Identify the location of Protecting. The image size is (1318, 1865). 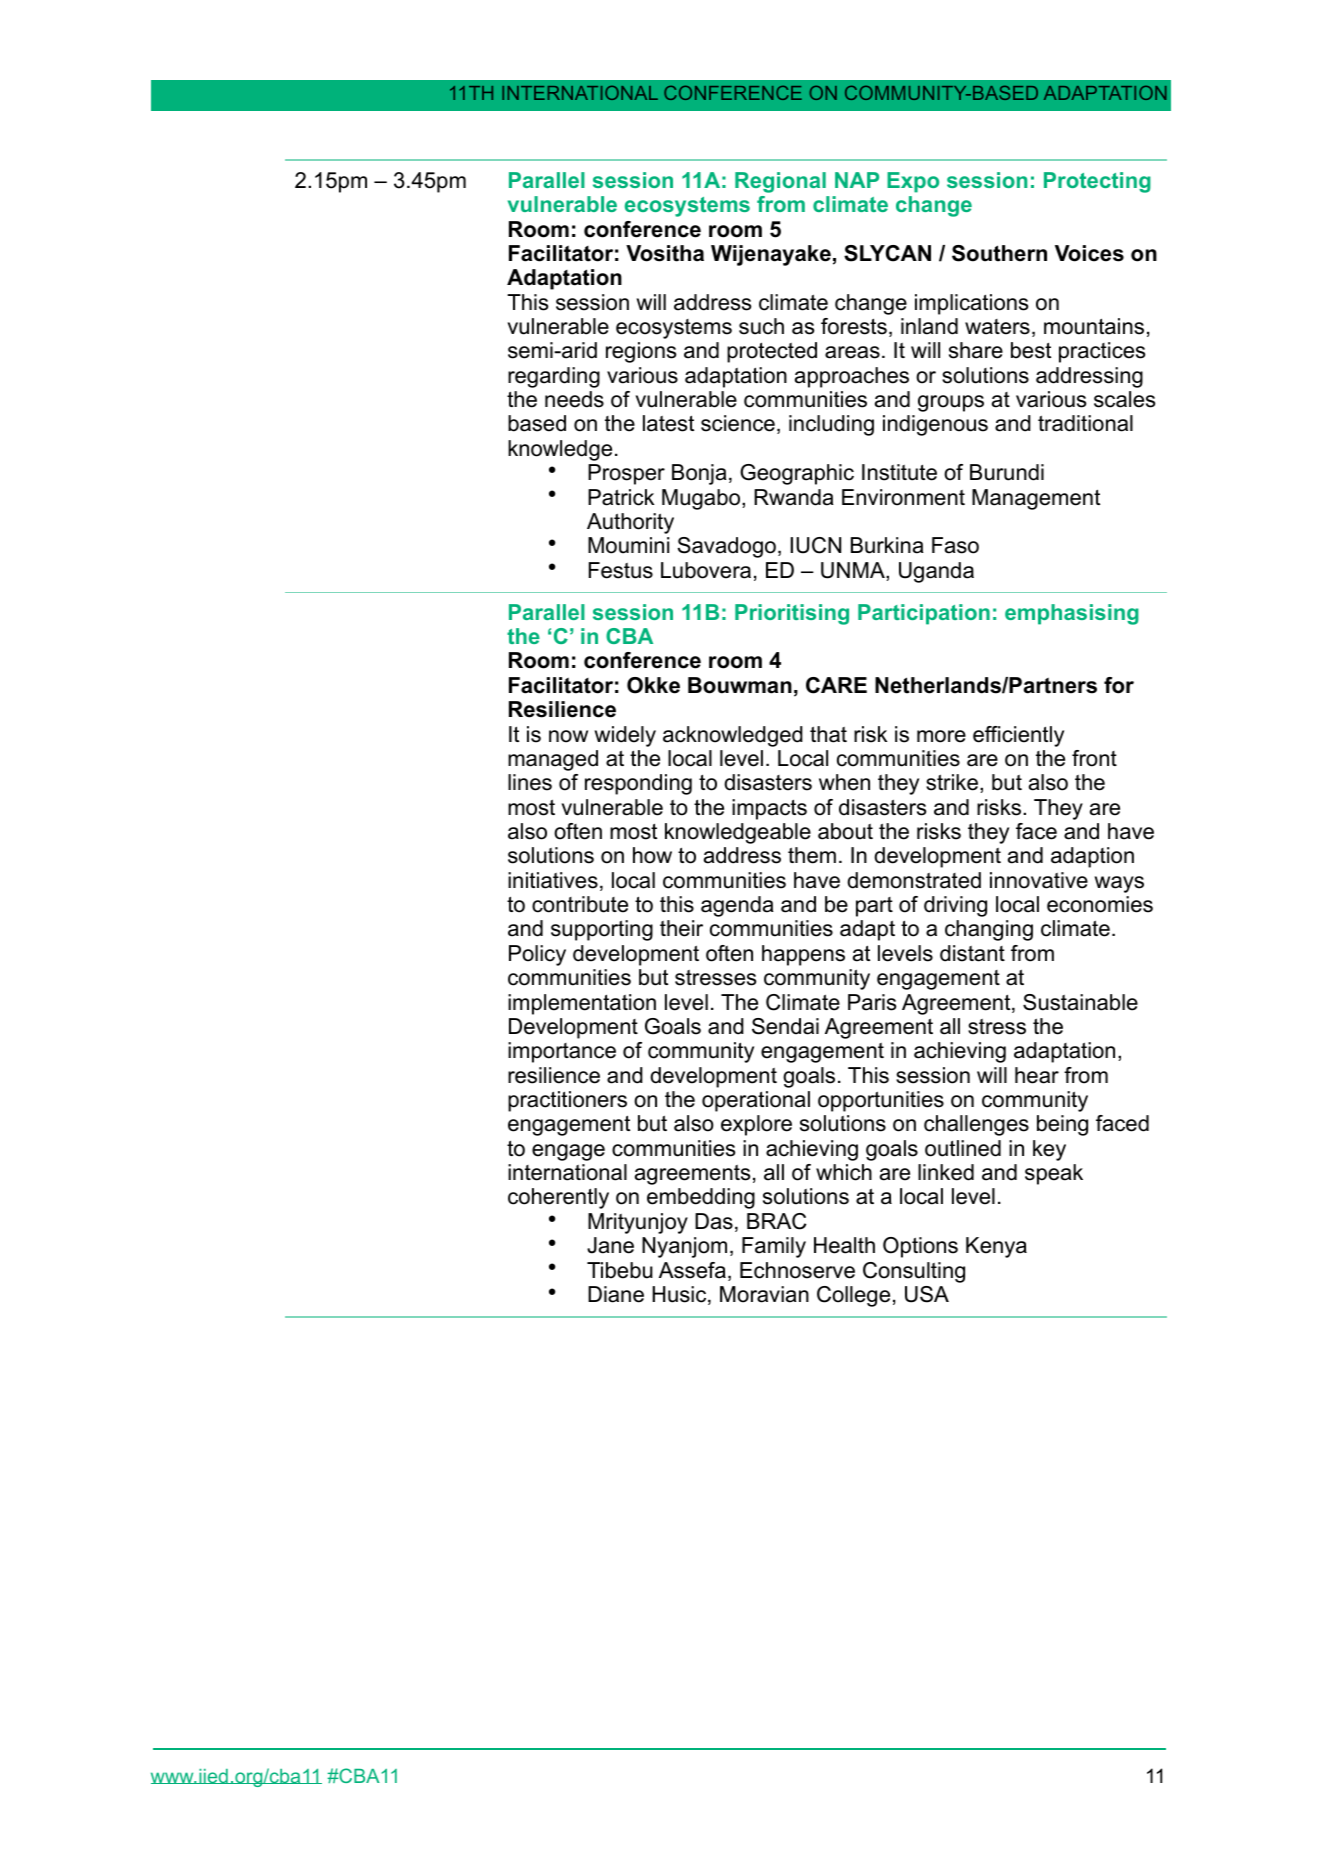
(1097, 182).
